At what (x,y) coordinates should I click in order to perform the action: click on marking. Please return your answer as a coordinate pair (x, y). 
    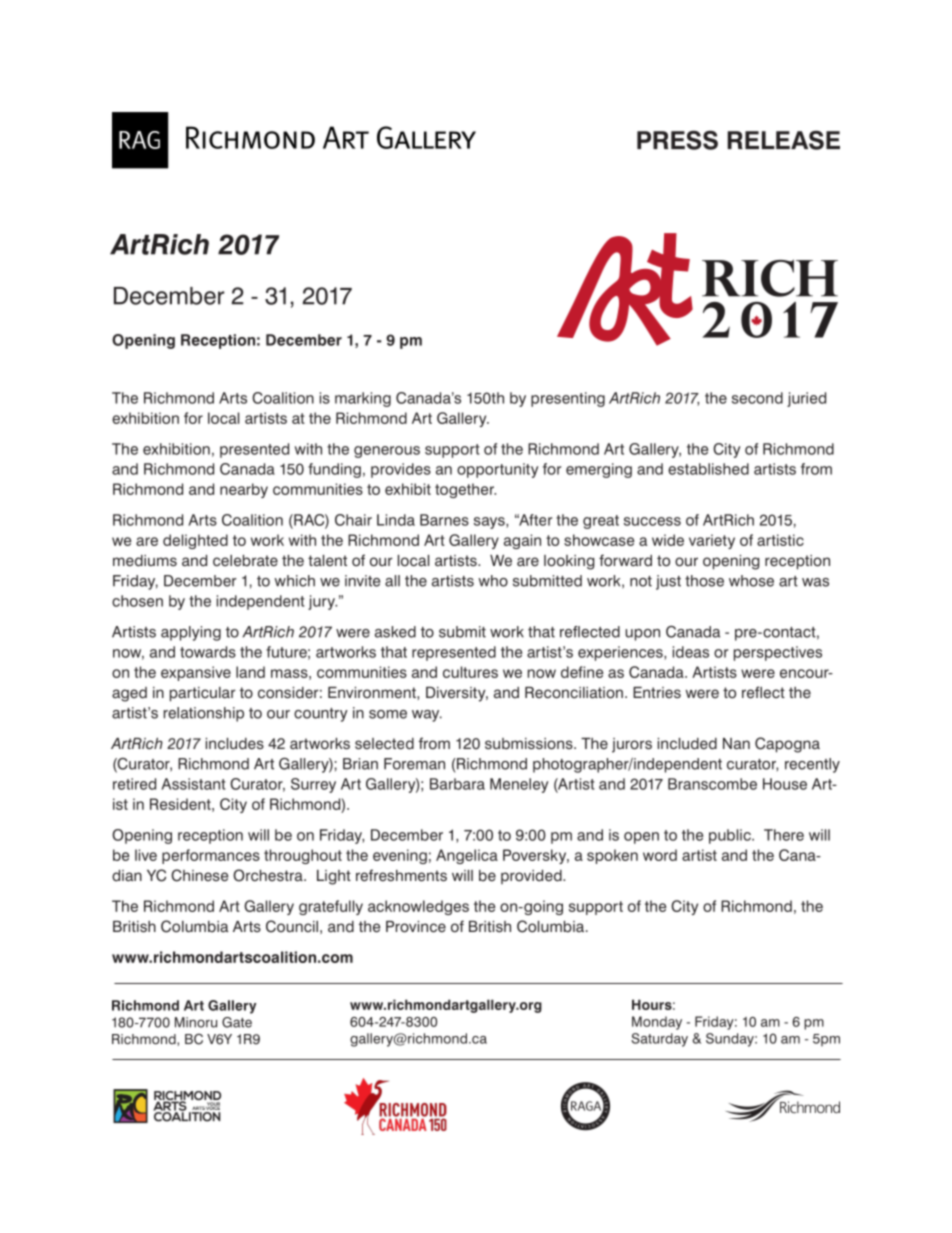
    Looking at the image, I should click on (363, 399).
